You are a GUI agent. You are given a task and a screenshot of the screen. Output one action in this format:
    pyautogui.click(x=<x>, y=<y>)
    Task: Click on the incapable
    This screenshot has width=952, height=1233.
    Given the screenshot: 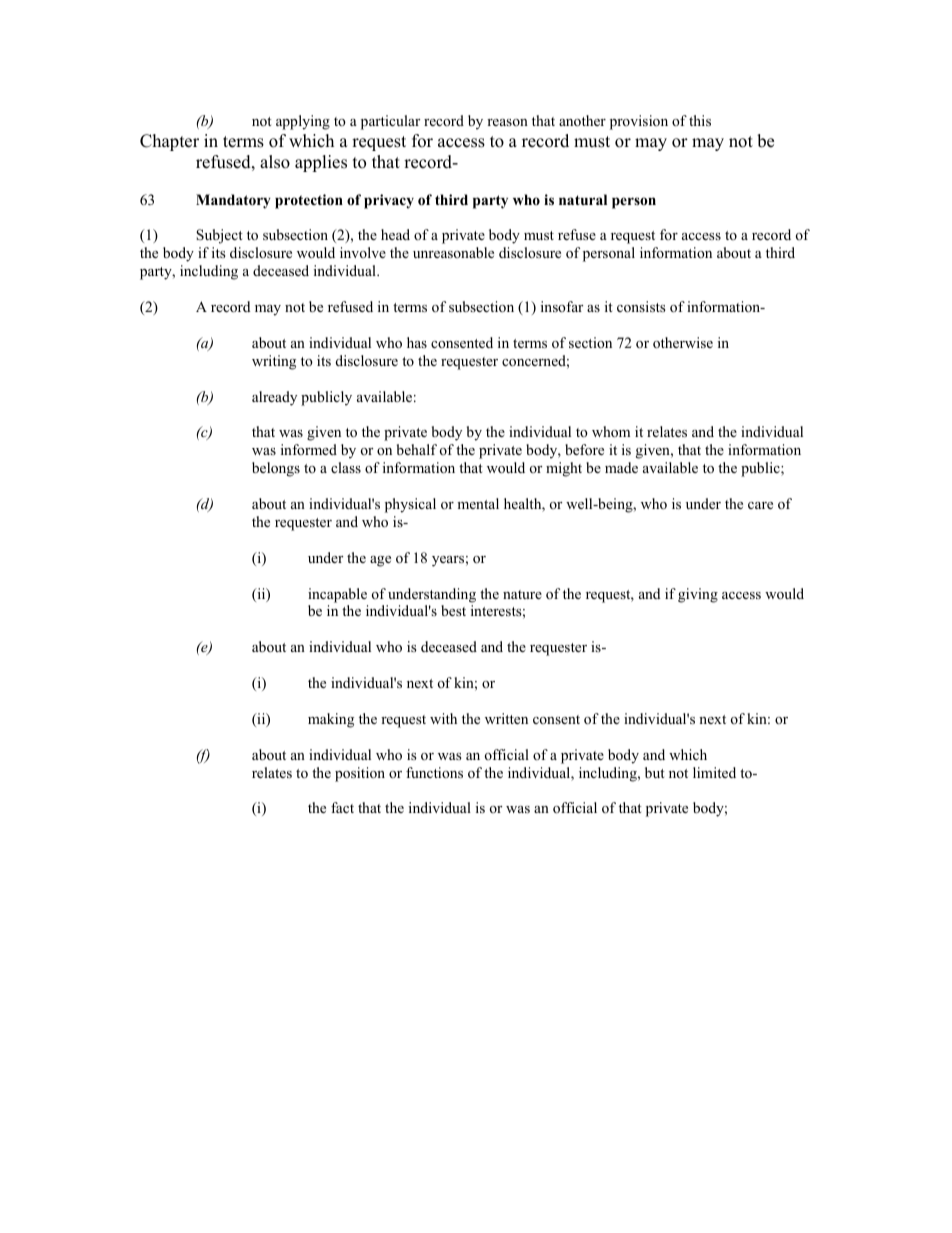 What is the action you would take?
    pyautogui.click(x=337, y=595)
